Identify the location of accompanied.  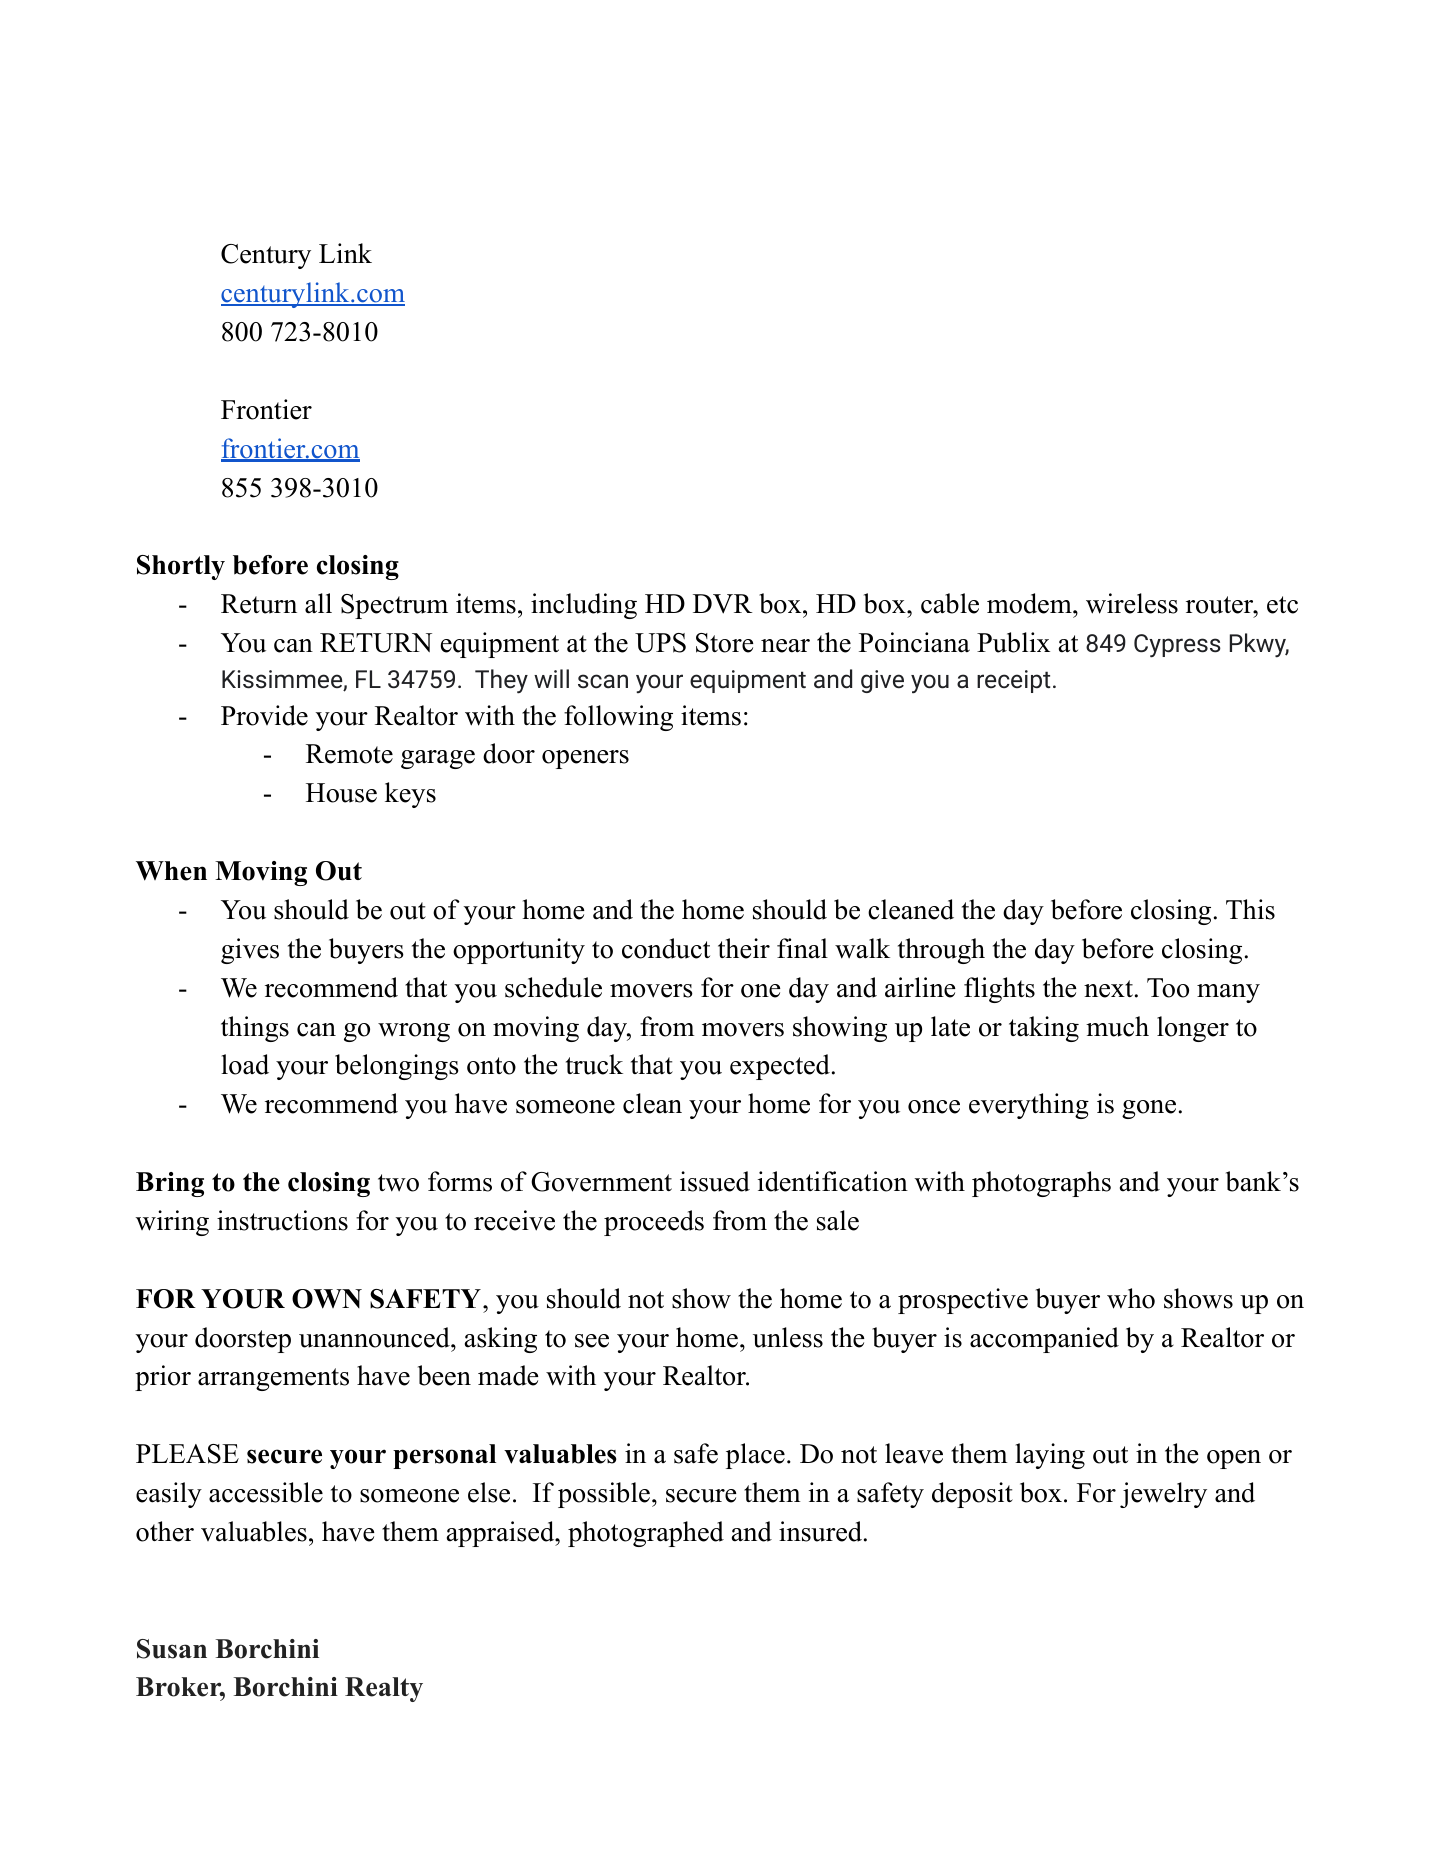
(1044, 1340).
